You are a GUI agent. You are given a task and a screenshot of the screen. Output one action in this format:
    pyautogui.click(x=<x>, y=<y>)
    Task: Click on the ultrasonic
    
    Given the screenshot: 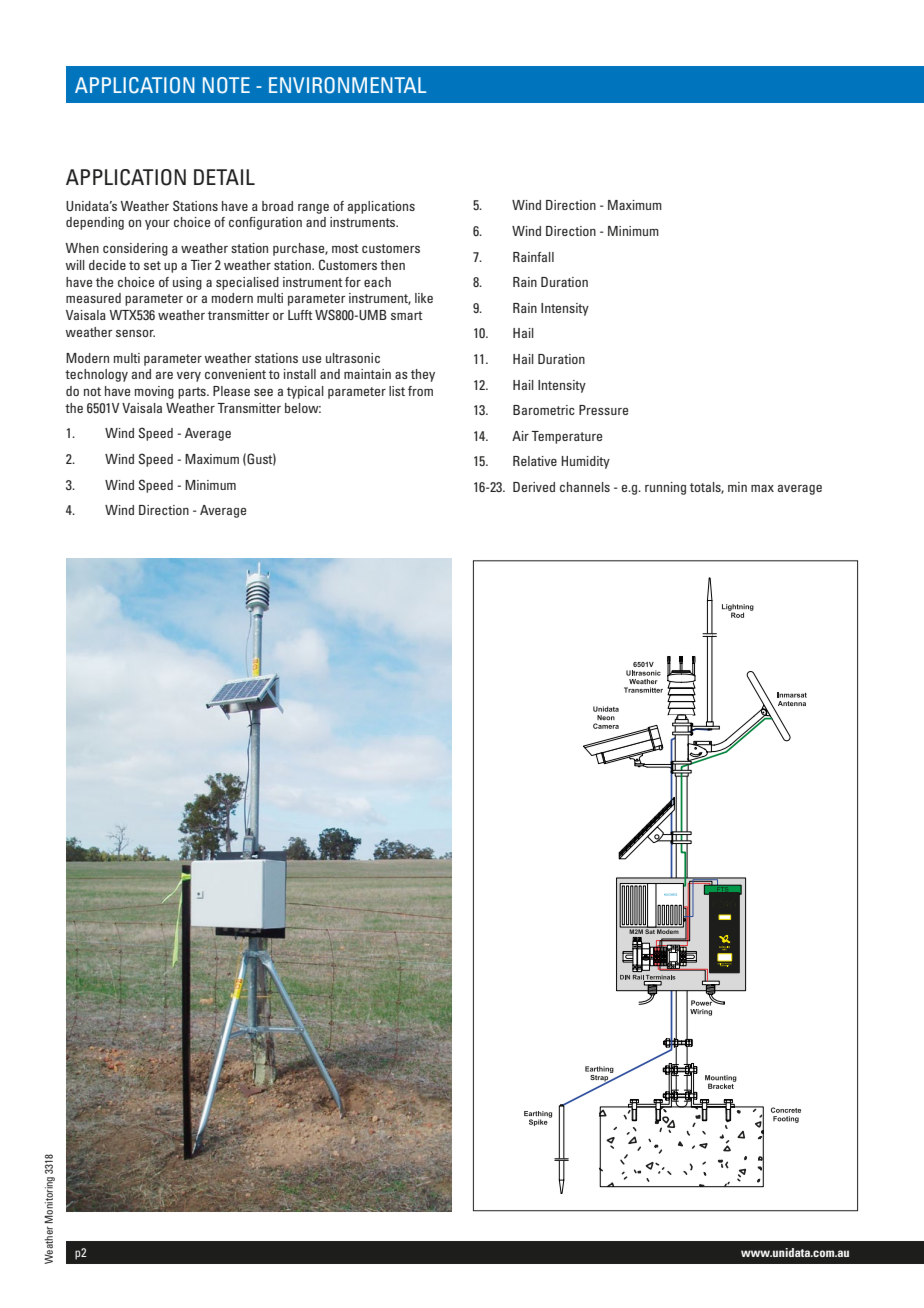 What is the action you would take?
    pyautogui.click(x=353, y=358)
